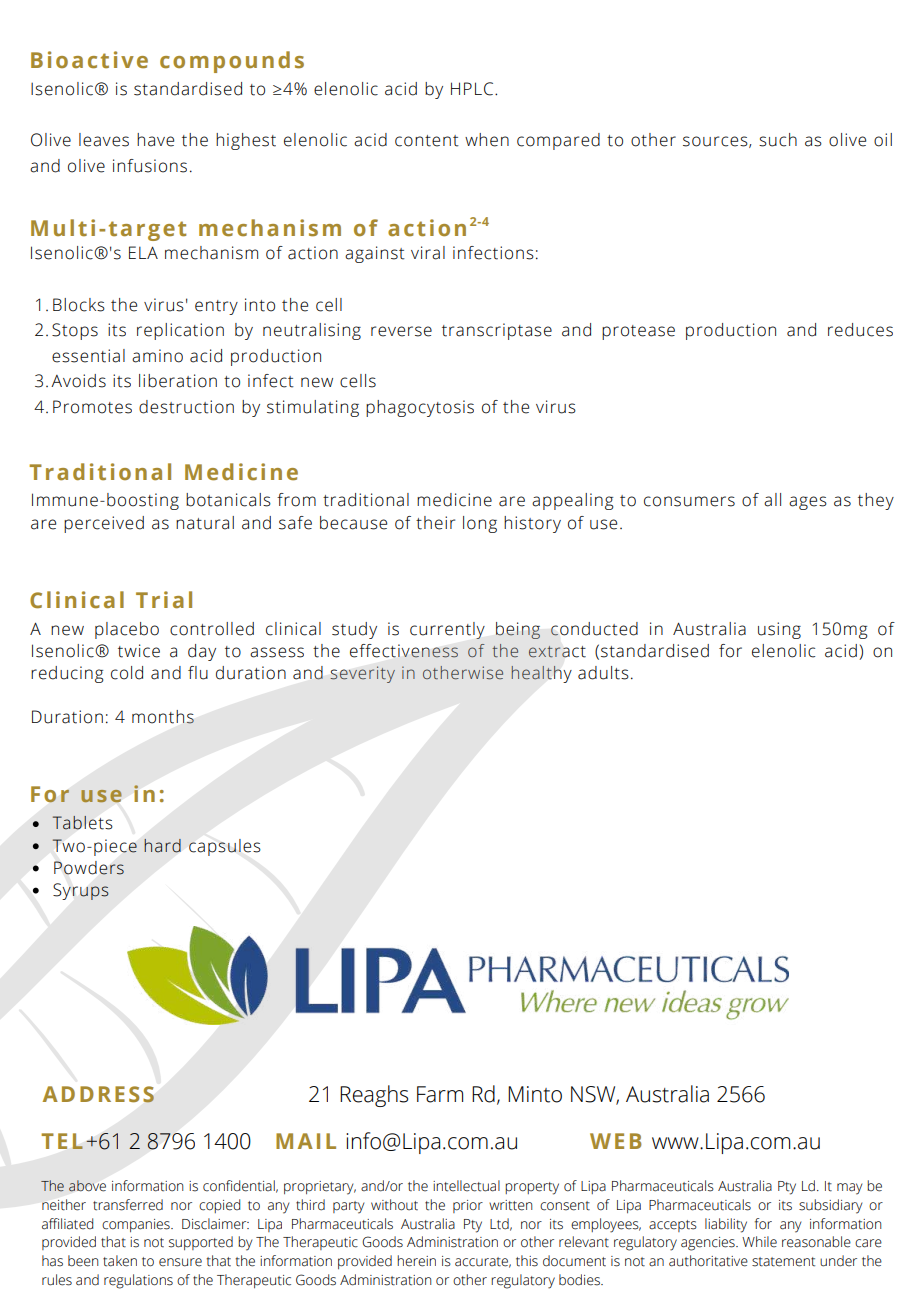  Describe the element at coordinates (155, 140) in the image. I see `have` at that location.
